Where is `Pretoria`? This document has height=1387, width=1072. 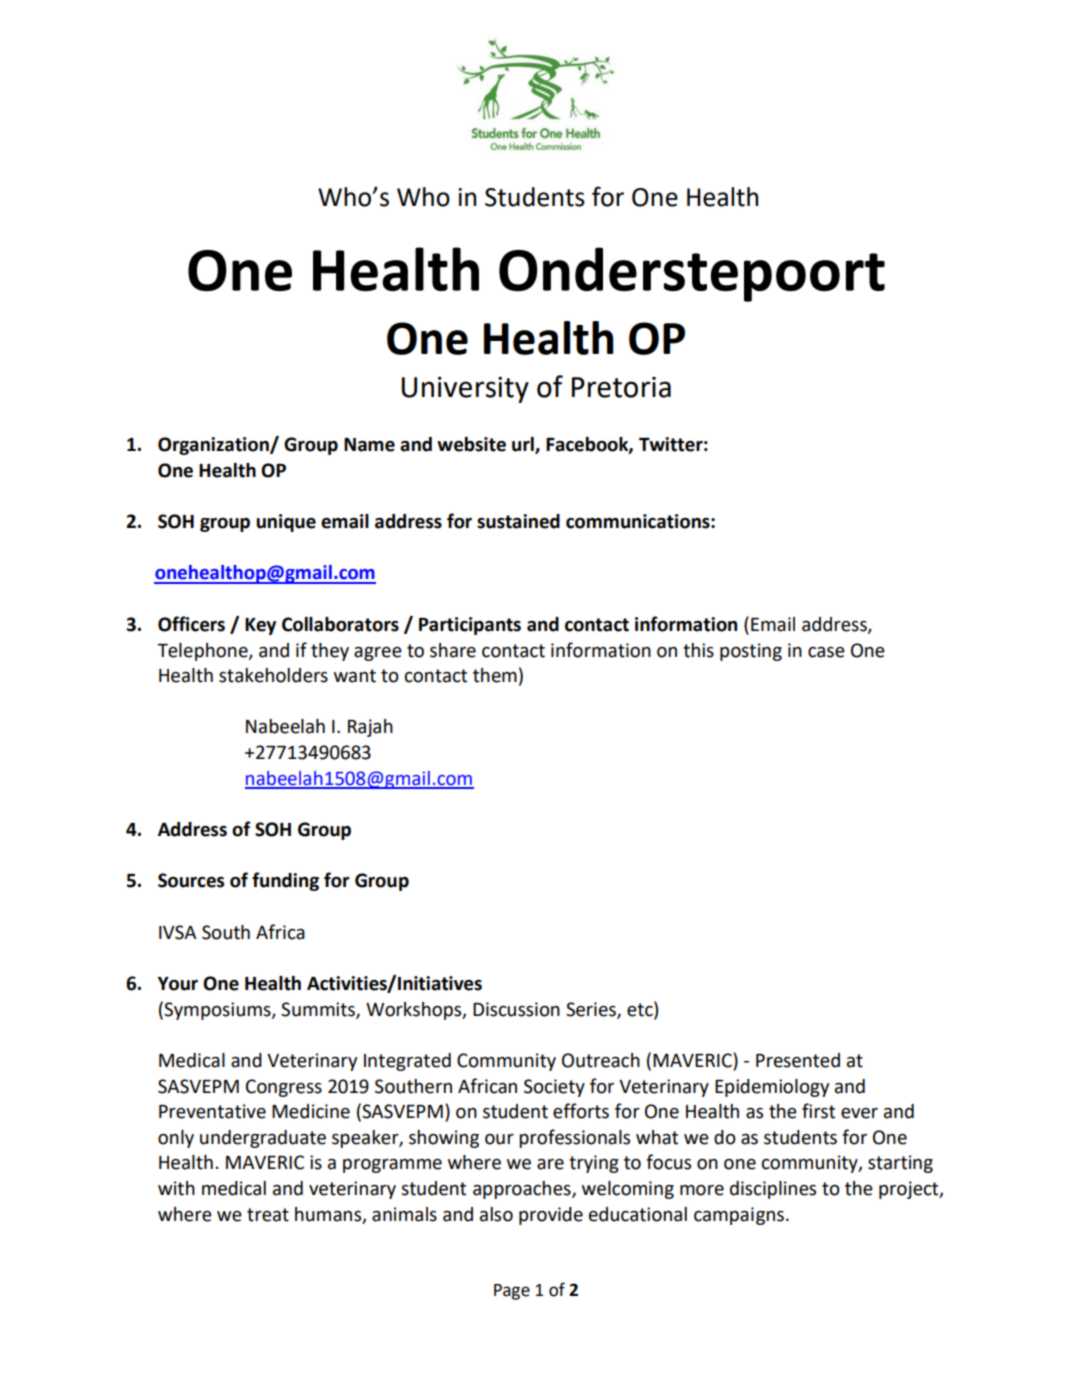 Pretoria is located at coordinates (621, 387).
